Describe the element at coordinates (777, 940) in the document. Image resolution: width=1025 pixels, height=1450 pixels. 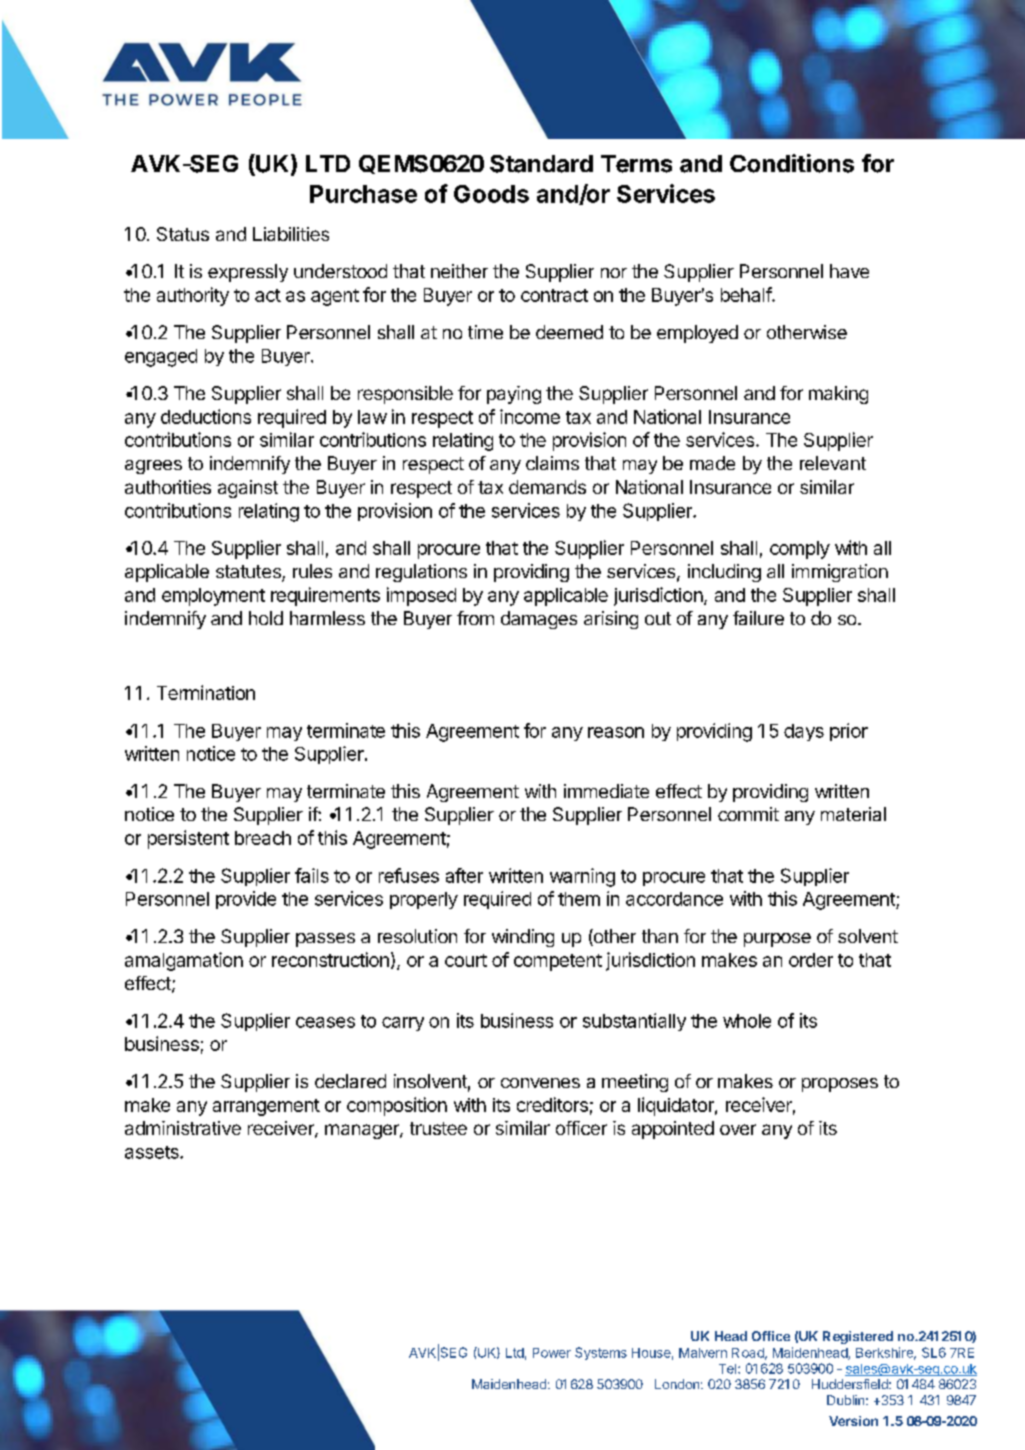
I see `purpose` at that location.
